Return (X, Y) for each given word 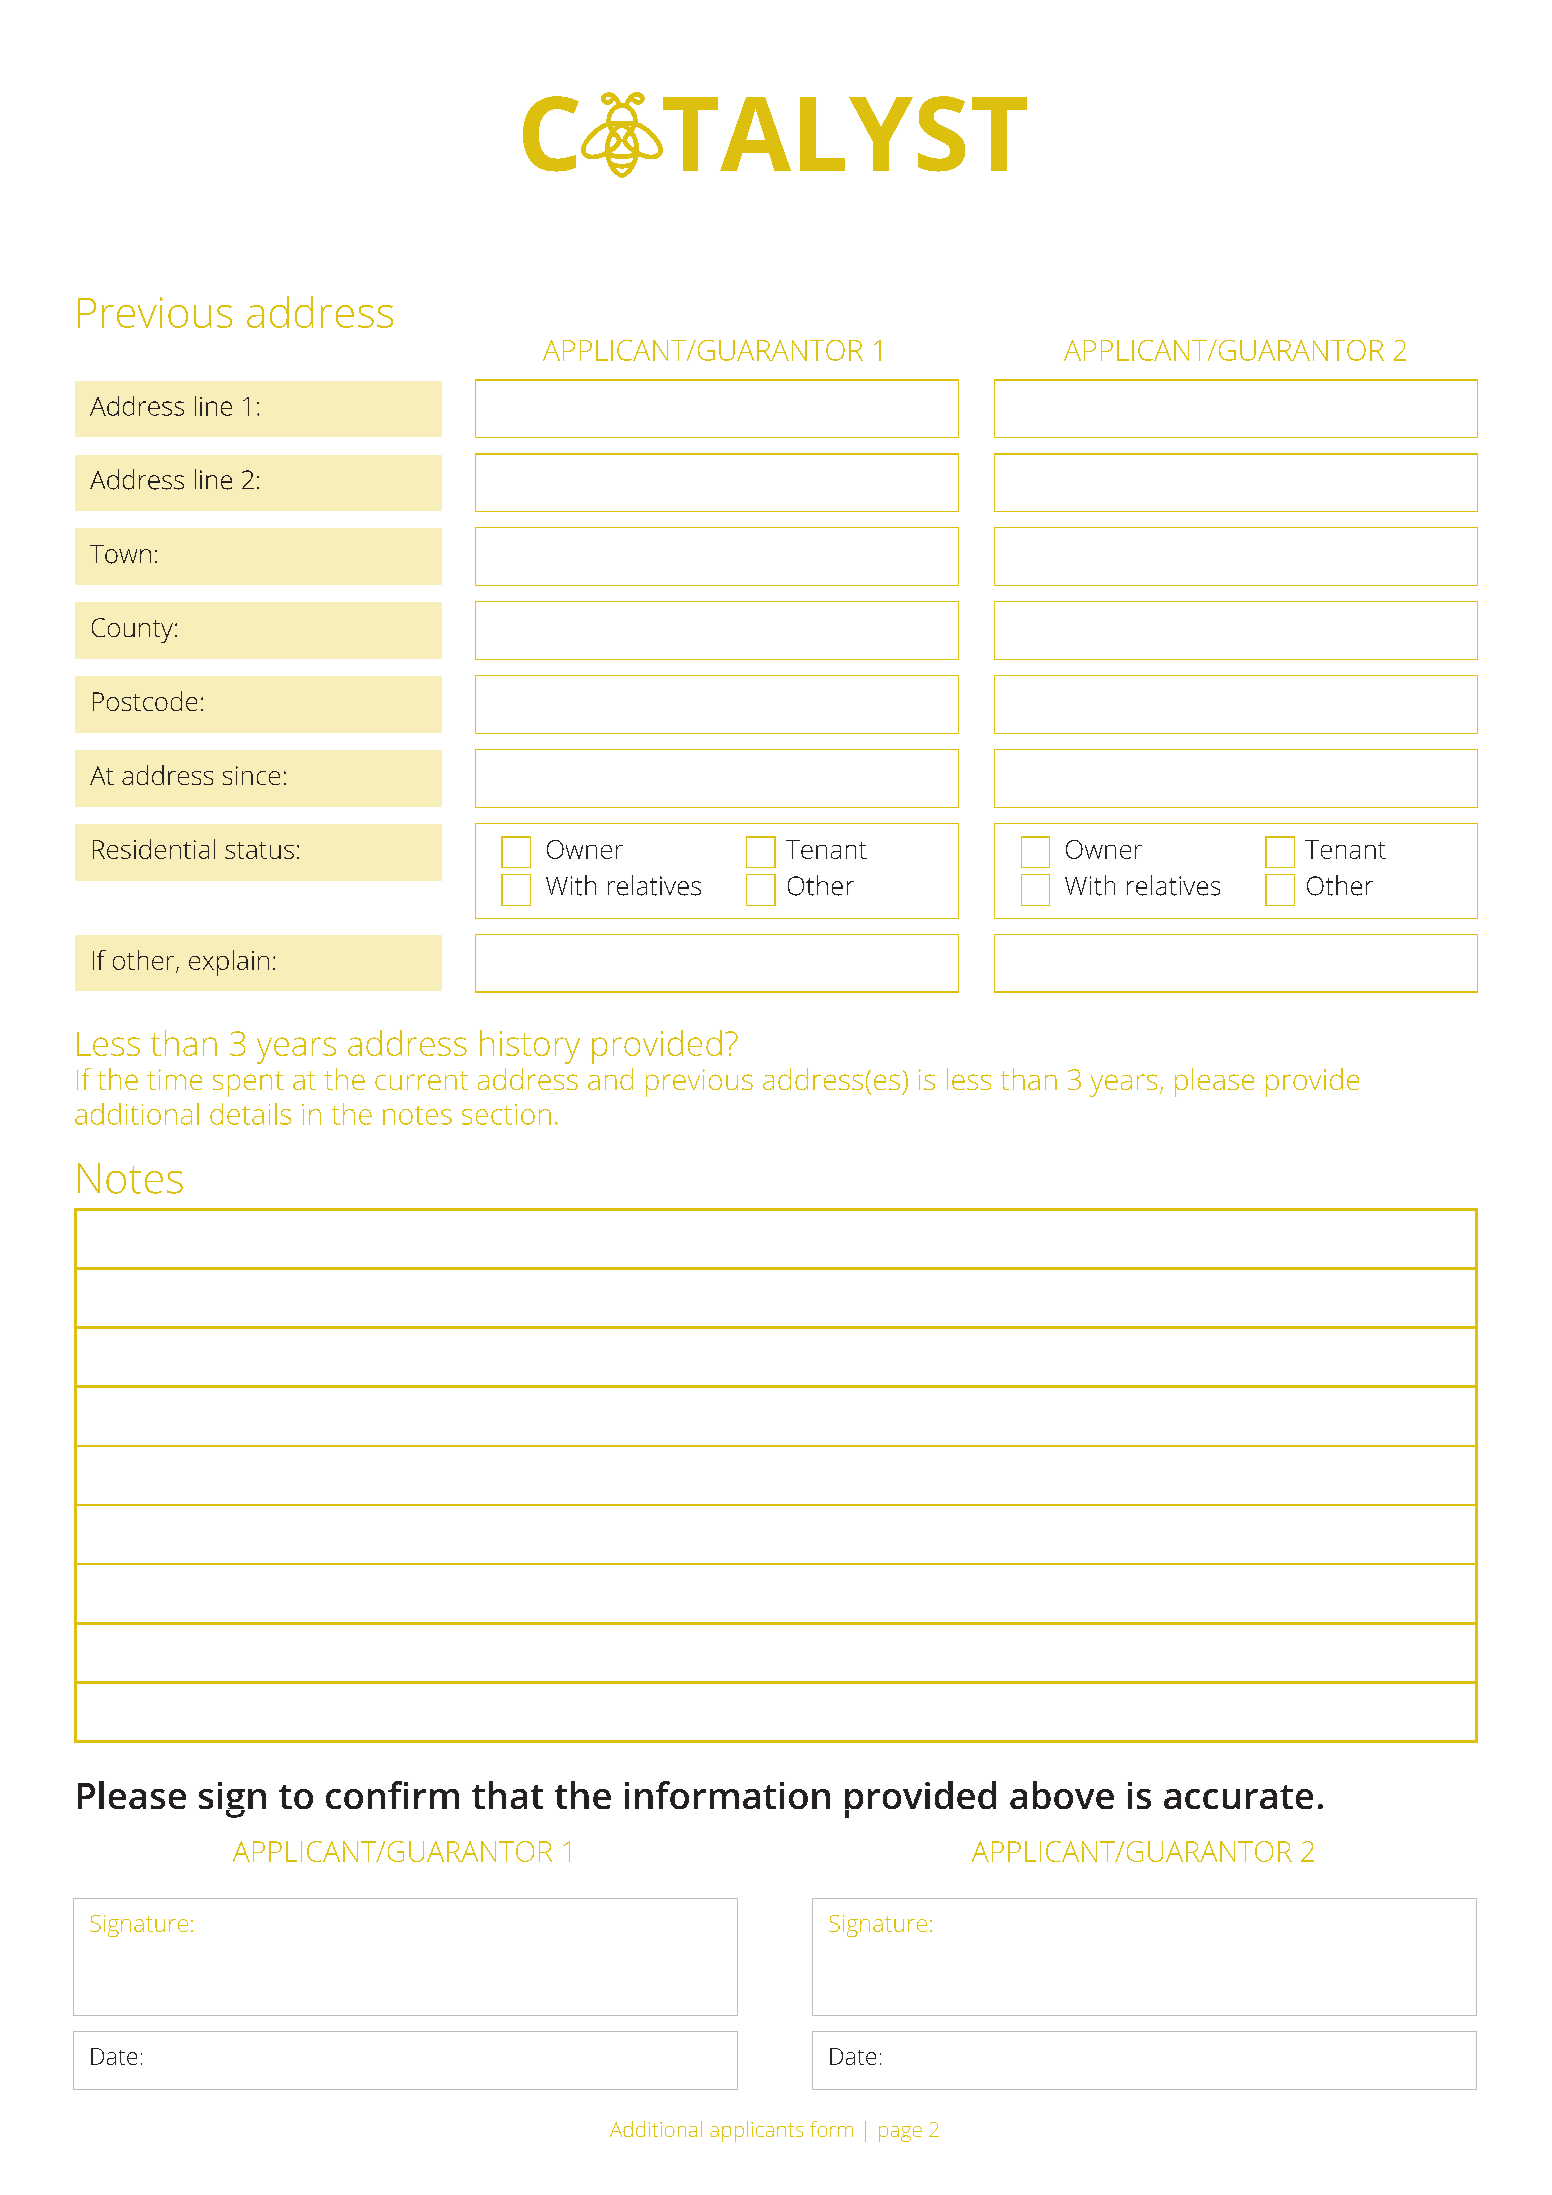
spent (248, 1084)
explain (229, 963)
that (507, 1795)
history (530, 1047)
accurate (1238, 1797)
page (900, 2134)
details (250, 1114)
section (506, 1114)
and (610, 1079)
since (251, 775)
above (1062, 1795)
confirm (392, 1795)
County (132, 630)
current (421, 1080)
